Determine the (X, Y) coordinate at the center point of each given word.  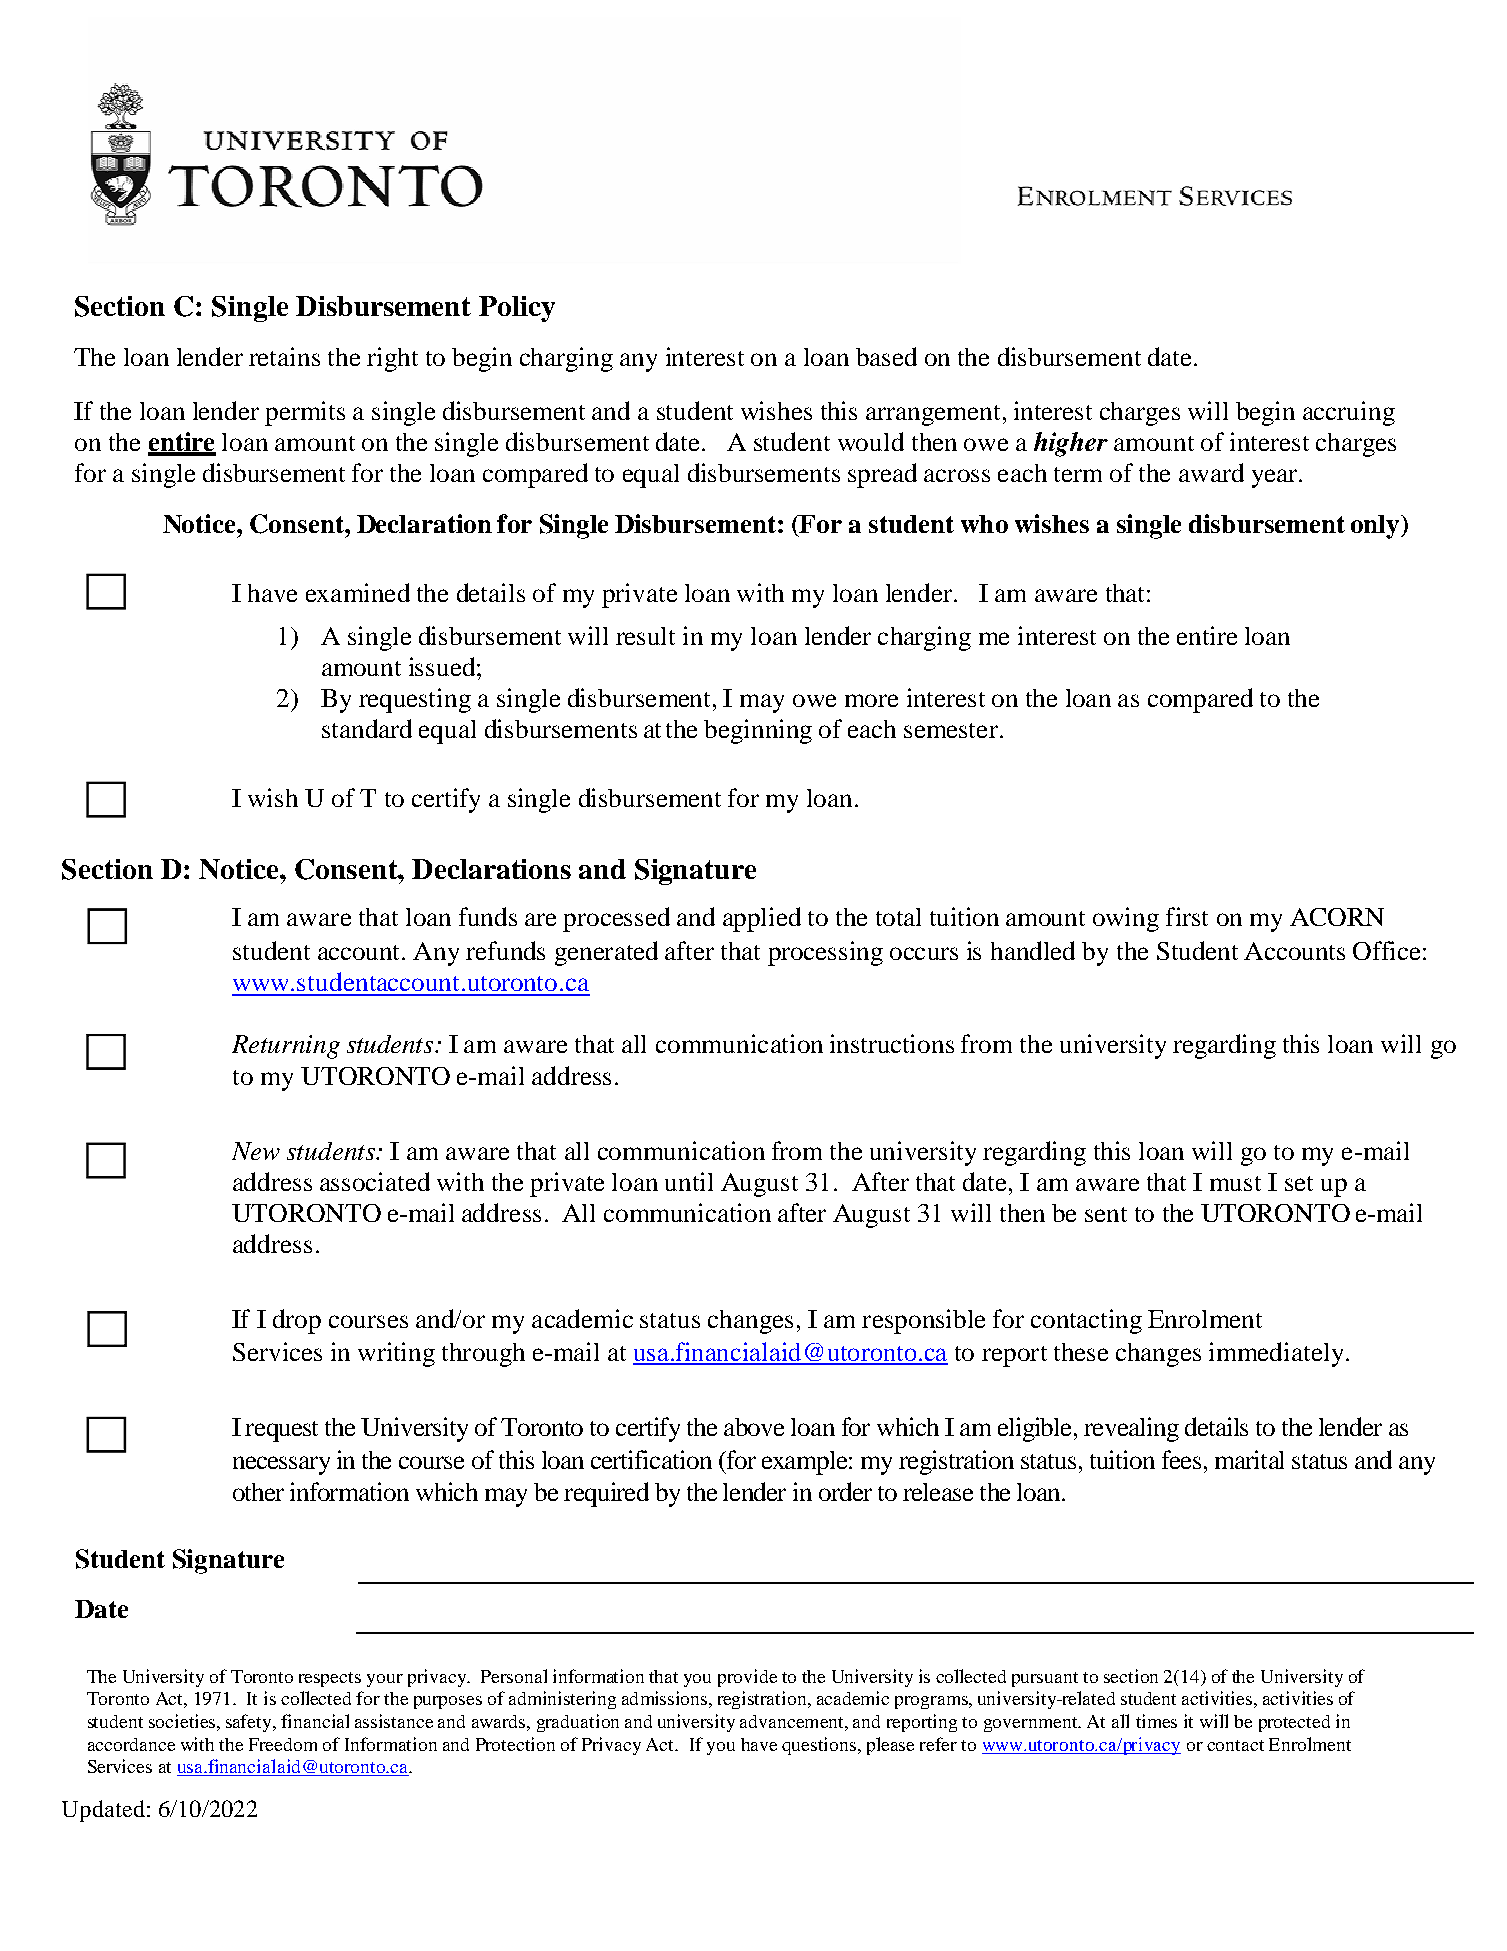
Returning (286, 1047)
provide (747, 1678)
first (1187, 916)
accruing (1349, 413)
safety (250, 1723)
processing (825, 953)
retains (284, 356)
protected (1294, 1723)
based (886, 356)
